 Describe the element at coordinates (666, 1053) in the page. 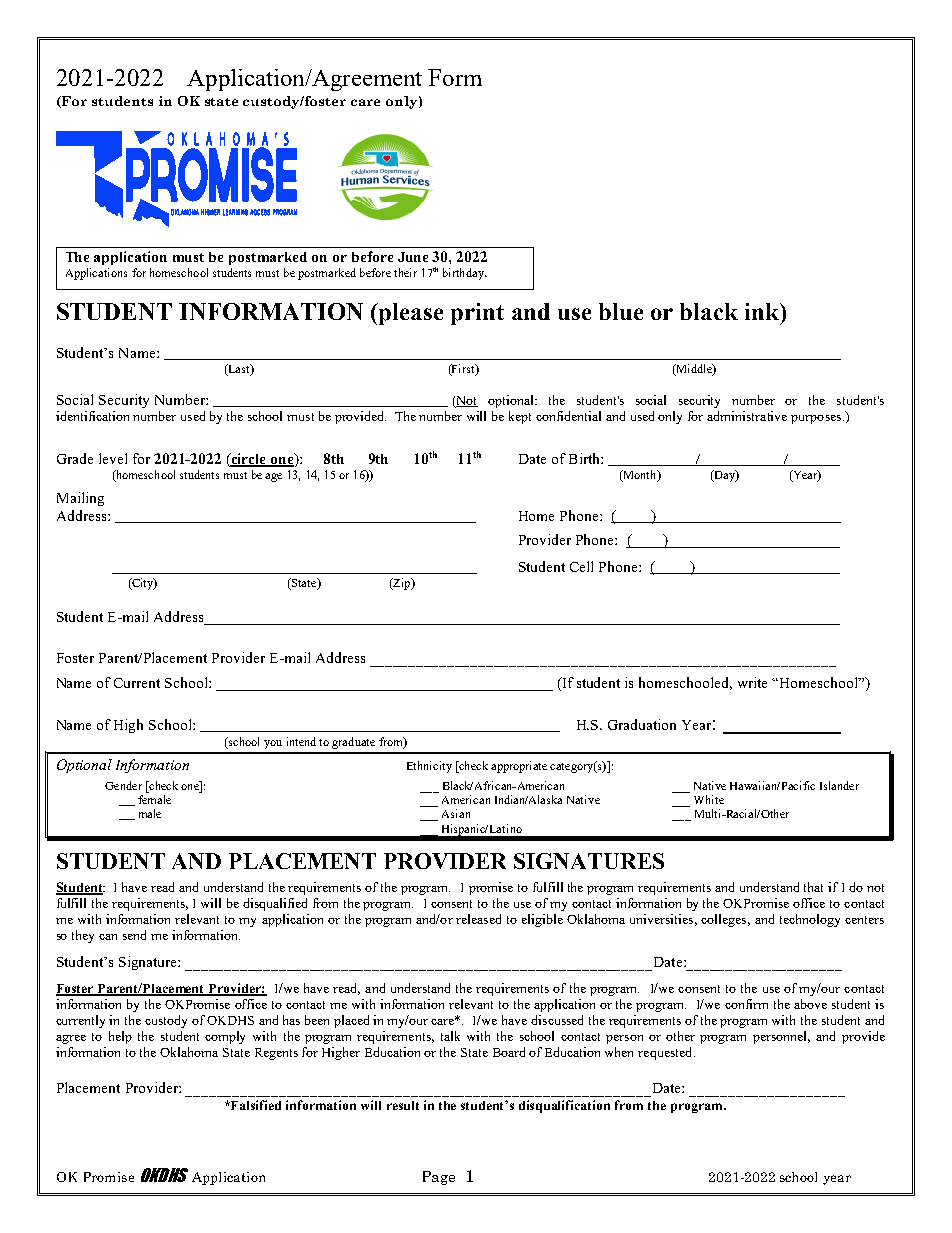

I see `requested` at that location.
